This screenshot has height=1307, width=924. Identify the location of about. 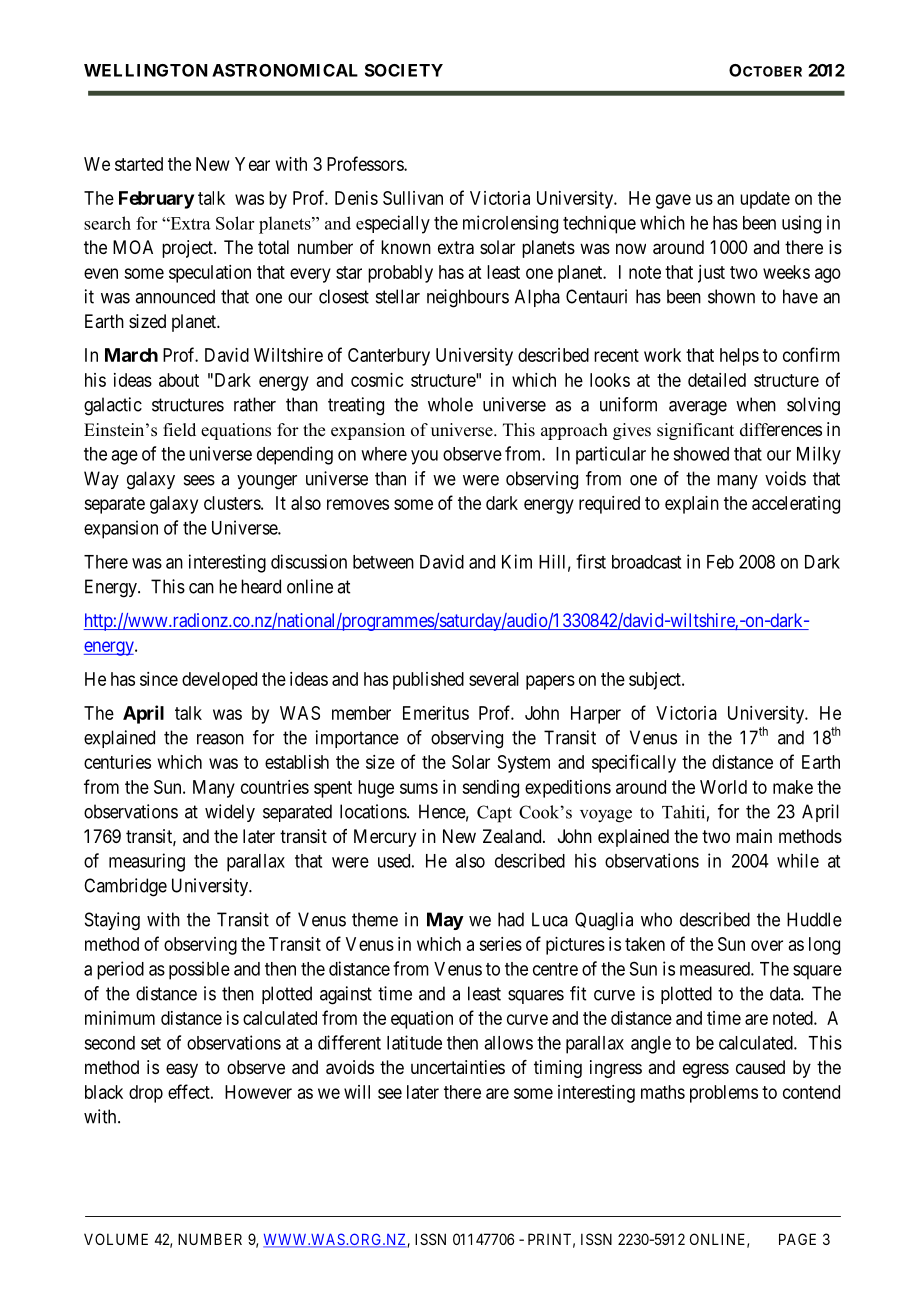
(179, 380).
